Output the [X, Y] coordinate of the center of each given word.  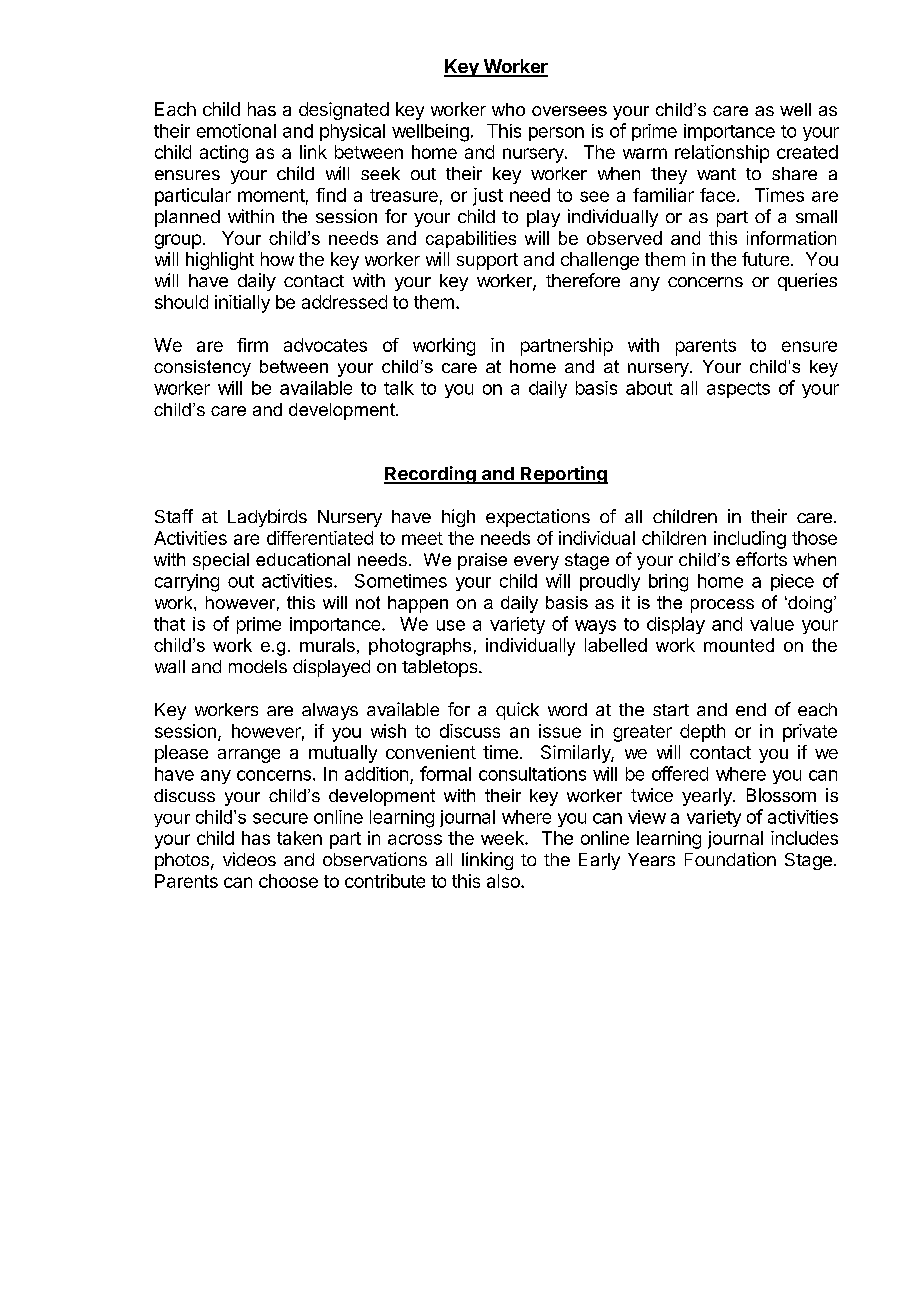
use [451, 625]
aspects [738, 390]
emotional [236, 131]
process [722, 606]
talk [399, 388]
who [508, 109]
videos [249, 859]
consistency [202, 368]
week [503, 838]
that [169, 624]
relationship [722, 154]
